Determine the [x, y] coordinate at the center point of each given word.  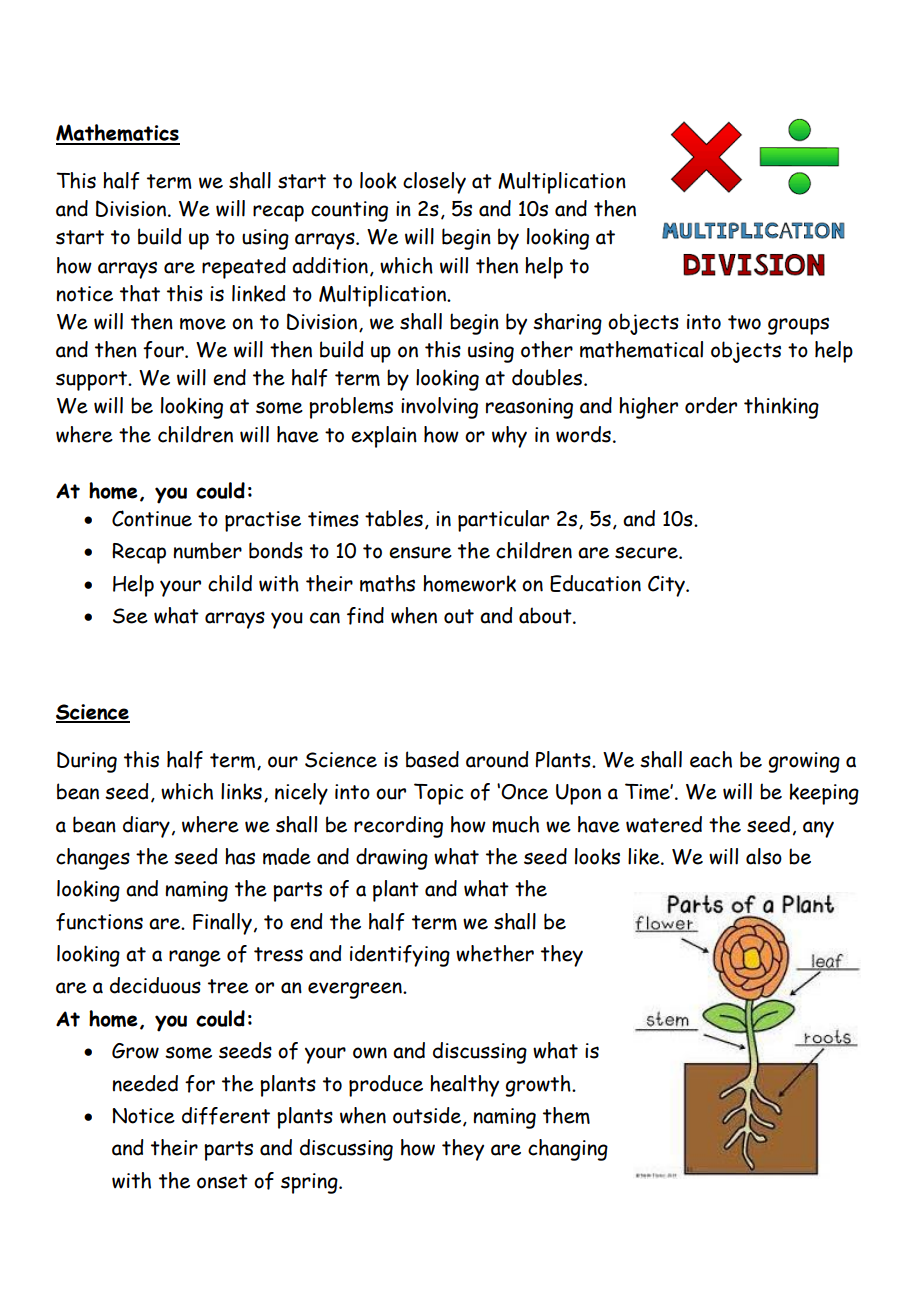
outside [427, 1115]
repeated [244, 268]
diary [146, 827]
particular [503, 521]
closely [434, 183]
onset [222, 1181]
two [744, 322]
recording [398, 827]
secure [647, 552]
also [764, 856]
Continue [152, 518]
